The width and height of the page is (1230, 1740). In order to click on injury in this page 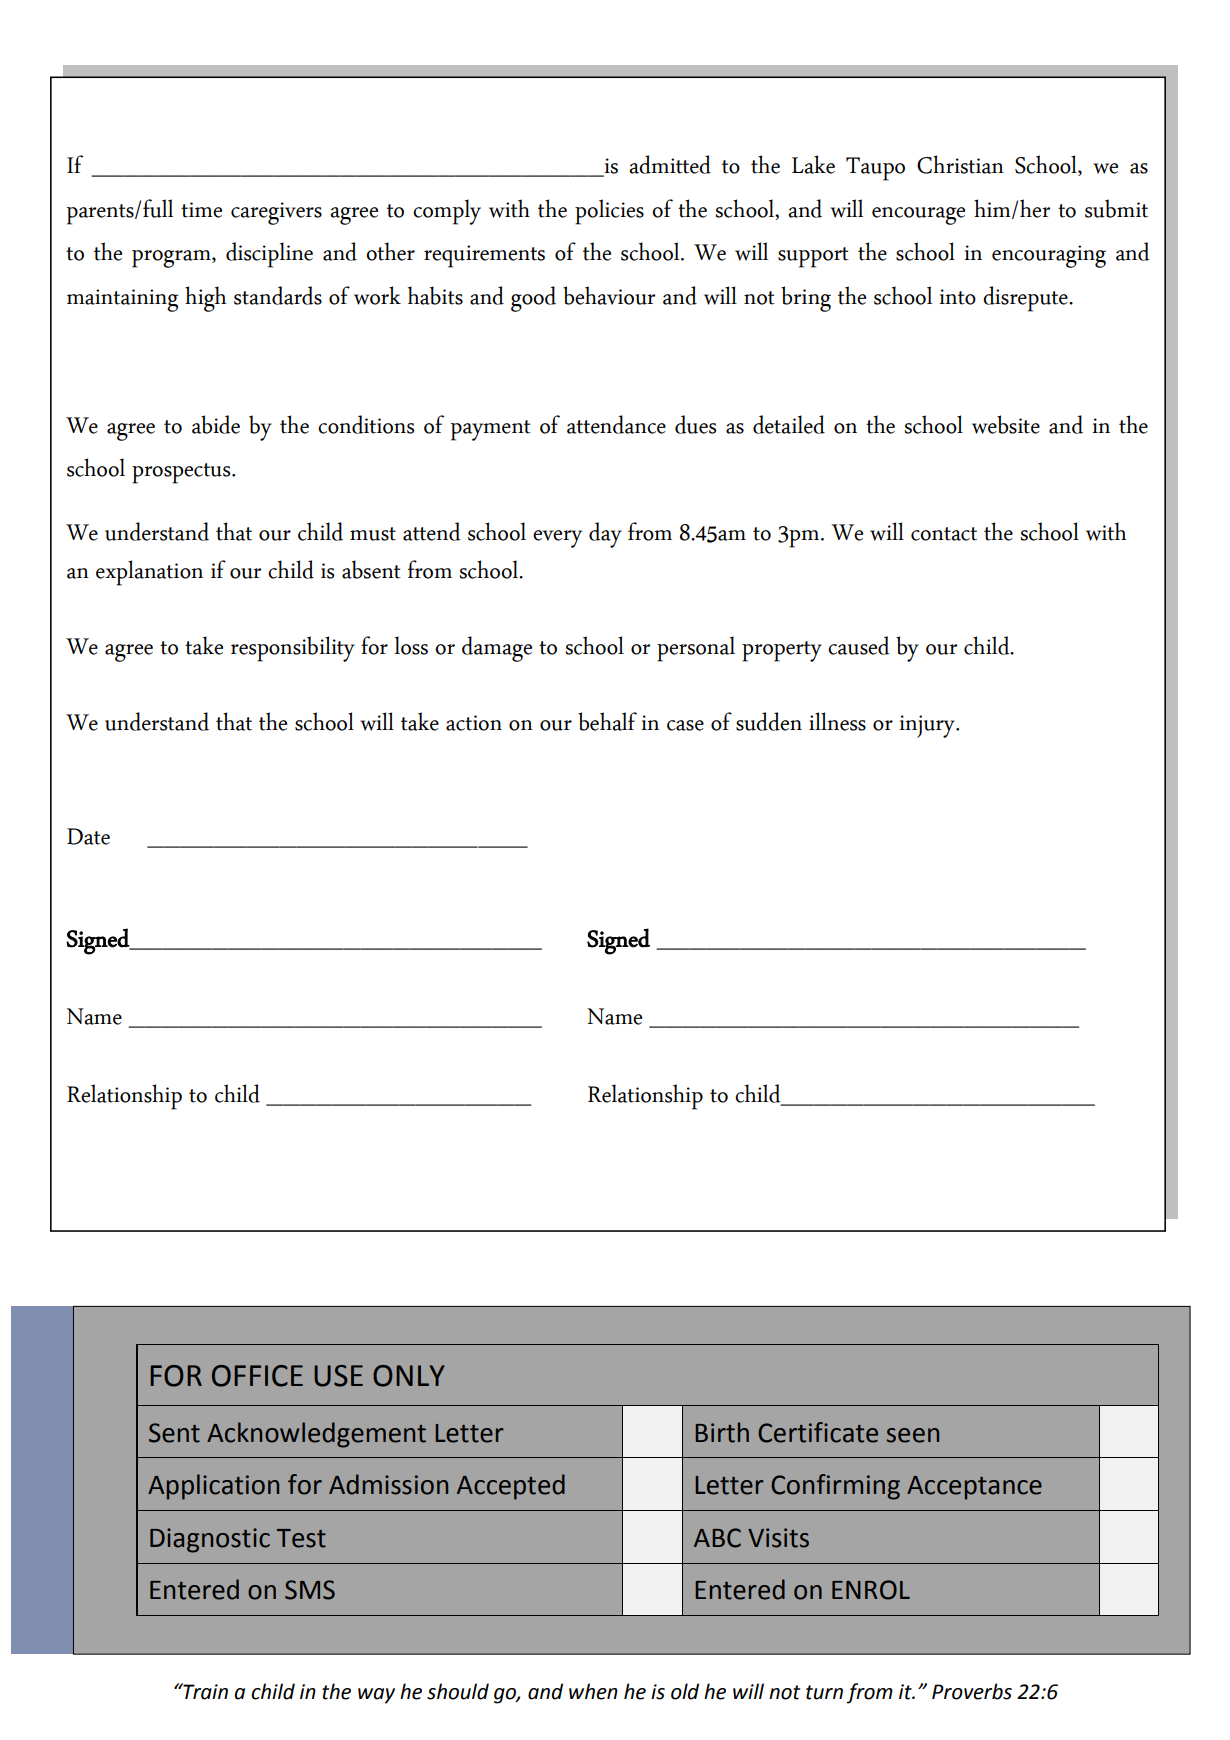, I will do `click(928, 726)`.
